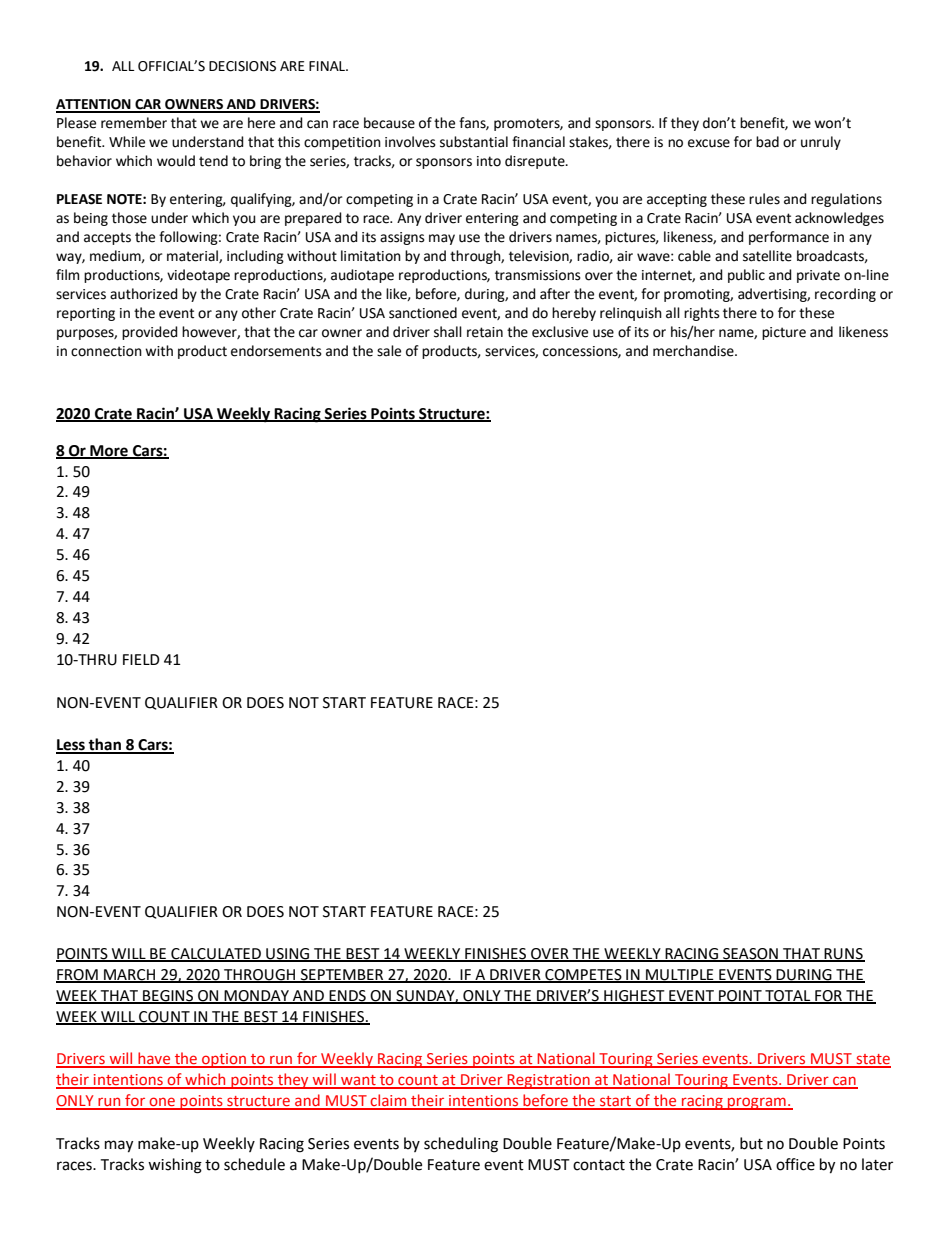  I want to click on rights, so click(702, 314).
